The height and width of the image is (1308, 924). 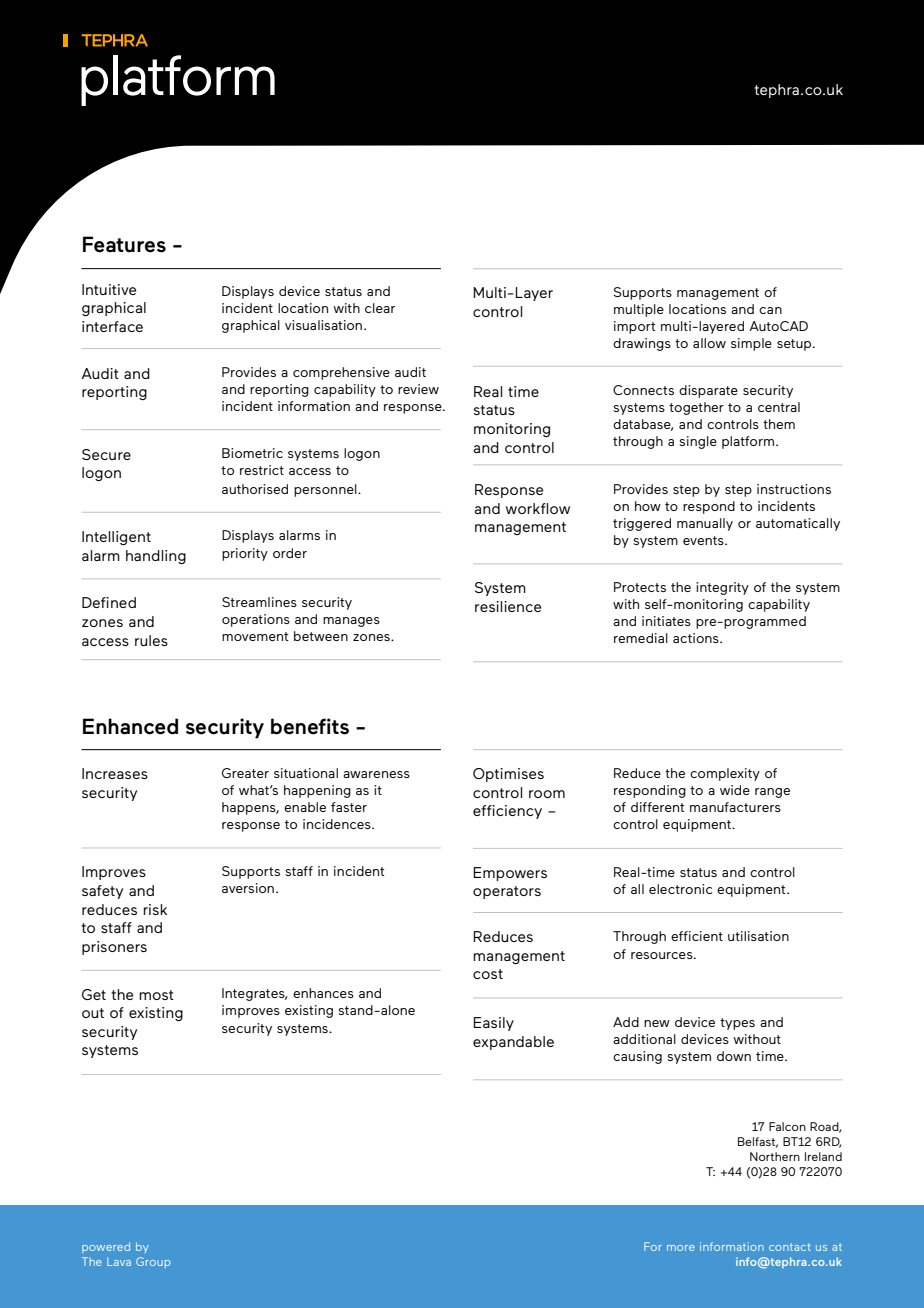 What do you see at coordinates (681, 1248) in the image?
I see `more` at bounding box center [681, 1248].
